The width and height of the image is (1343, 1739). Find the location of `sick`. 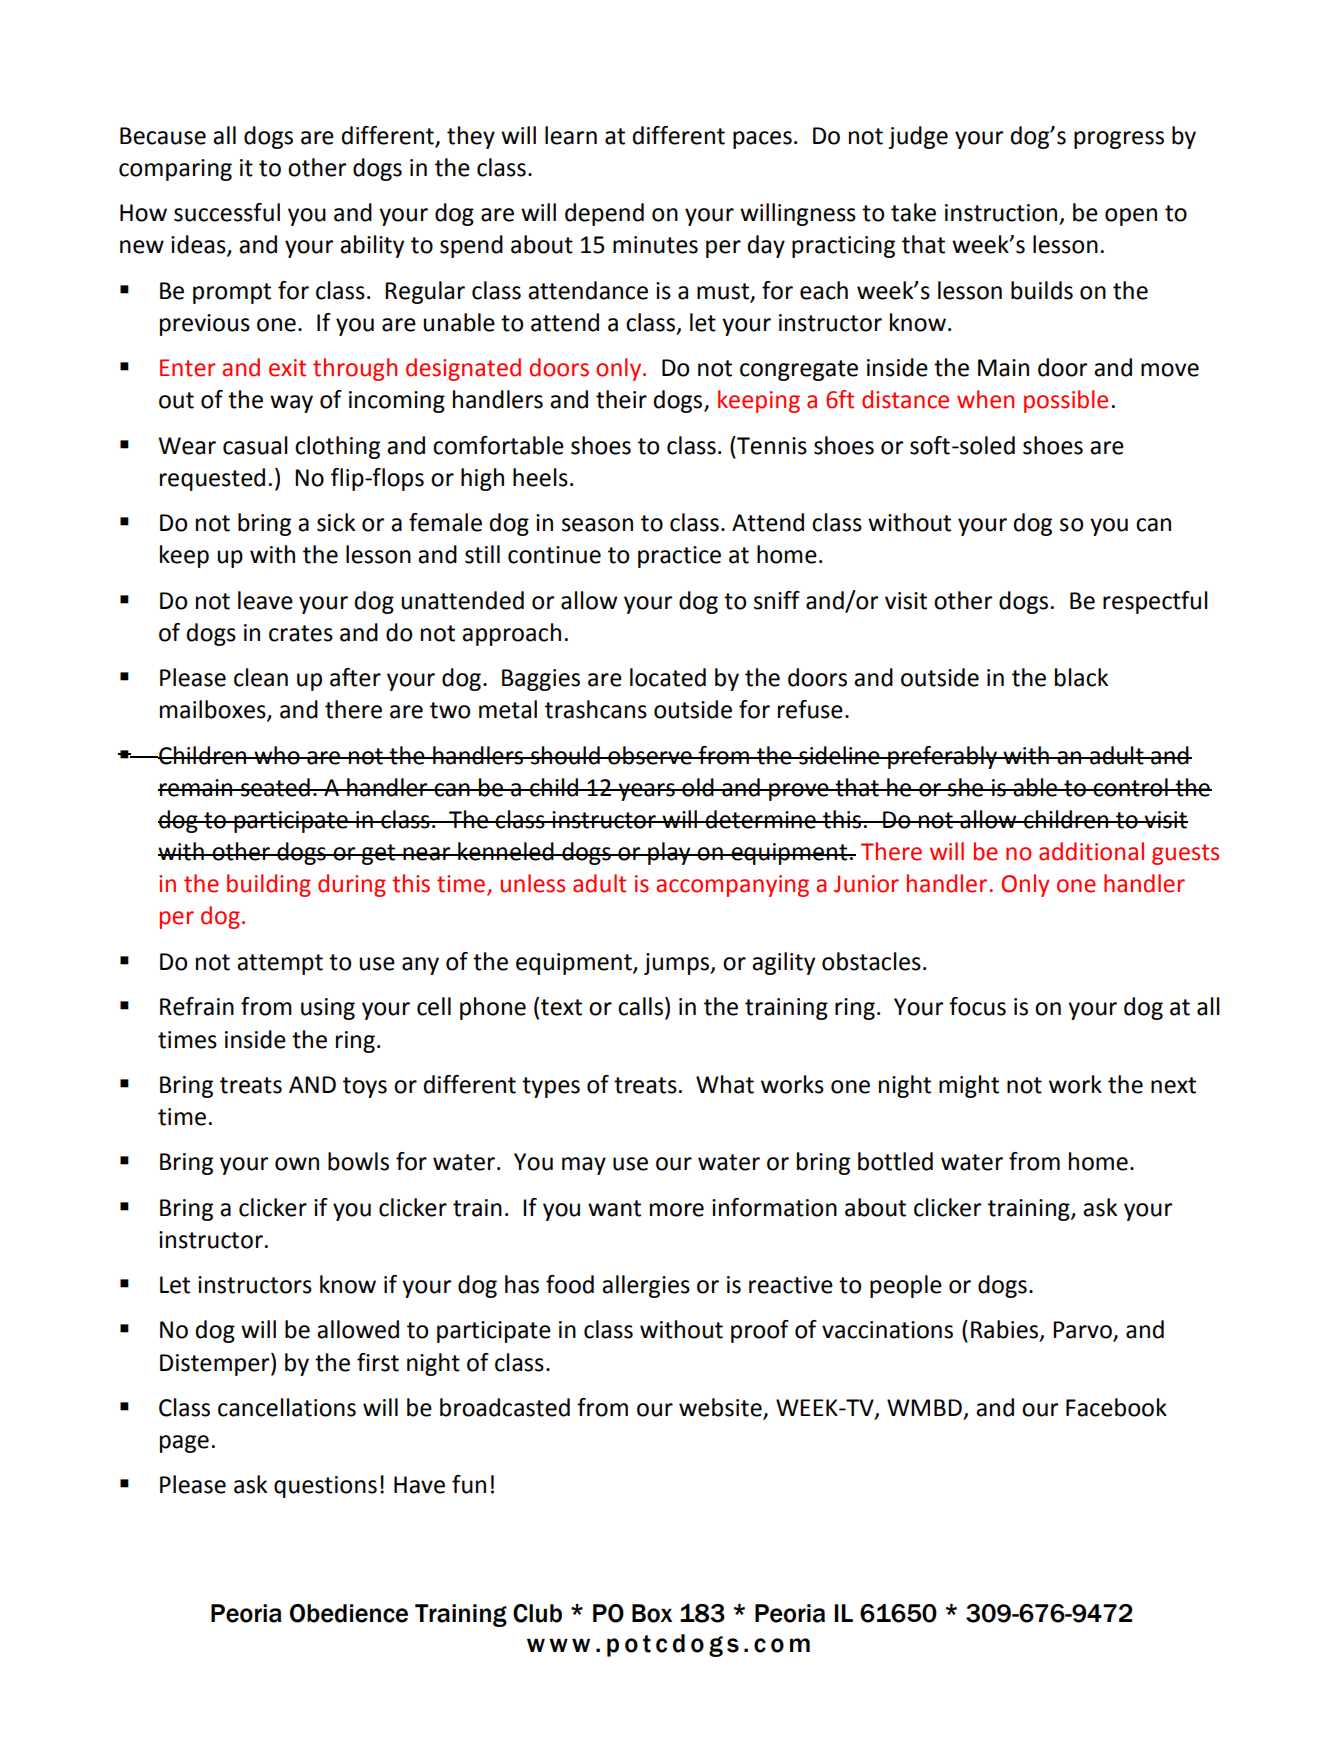

sick is located at coordinates (336, 522).
